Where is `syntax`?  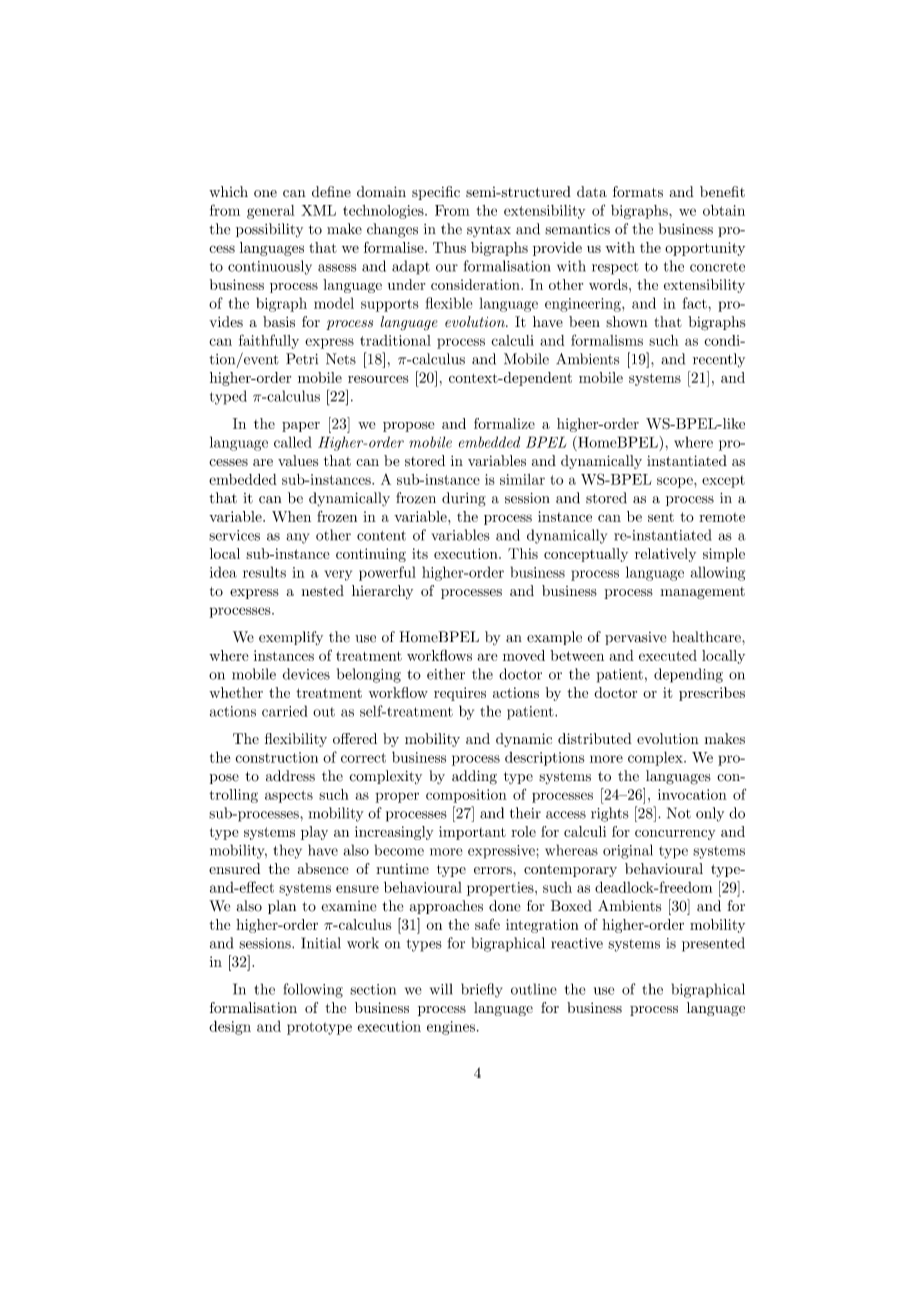
syntax is located at coordinates (489, 231).
